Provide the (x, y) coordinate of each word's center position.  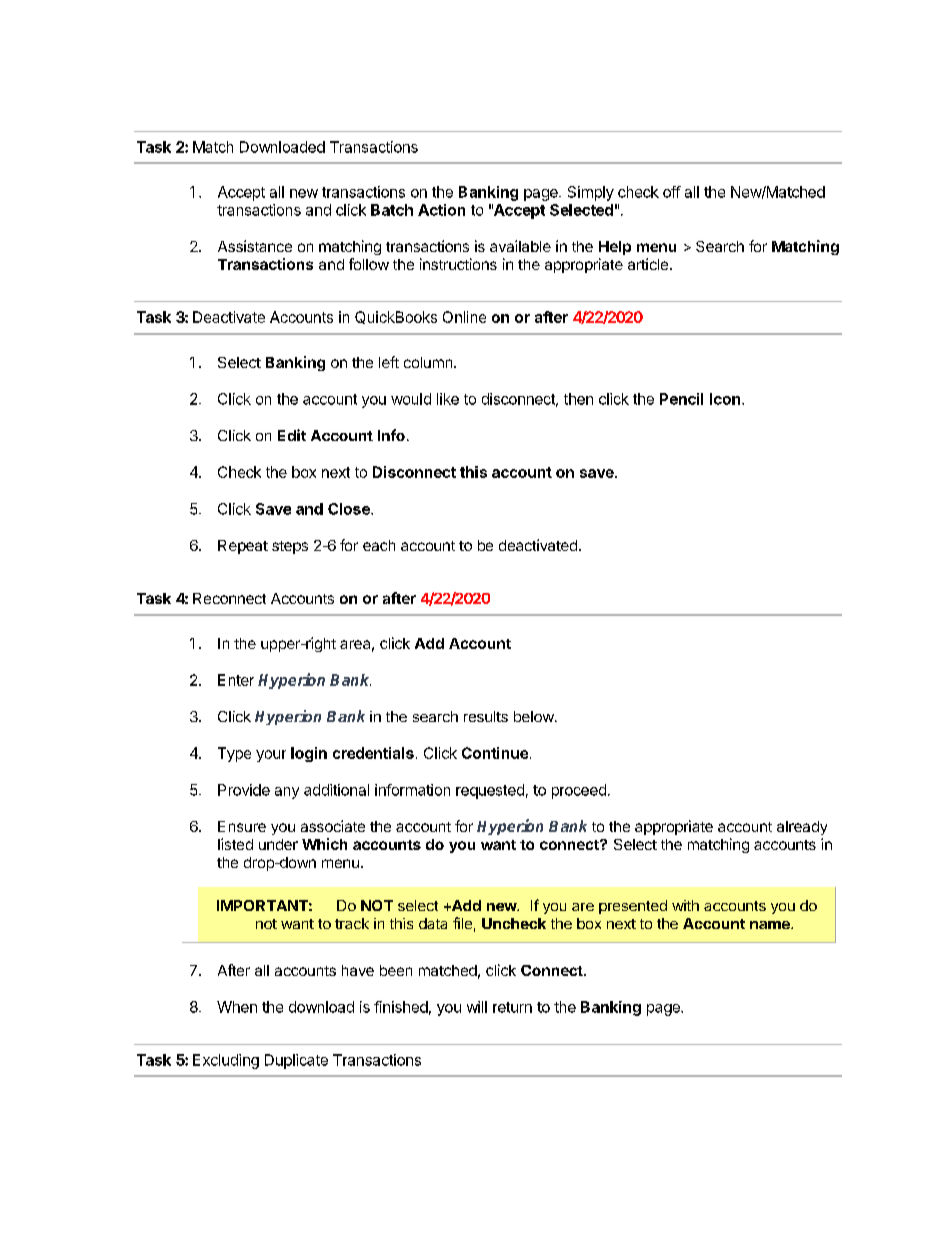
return (512, 1007)
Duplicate (296, 1061)
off (672, 192)
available (520, 246)
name (771, 925)
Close (350, 509)
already (802, 828)
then (578, 399)
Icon (725, 399)
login (309, 754)
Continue (495, 753)
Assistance (255, 246)
